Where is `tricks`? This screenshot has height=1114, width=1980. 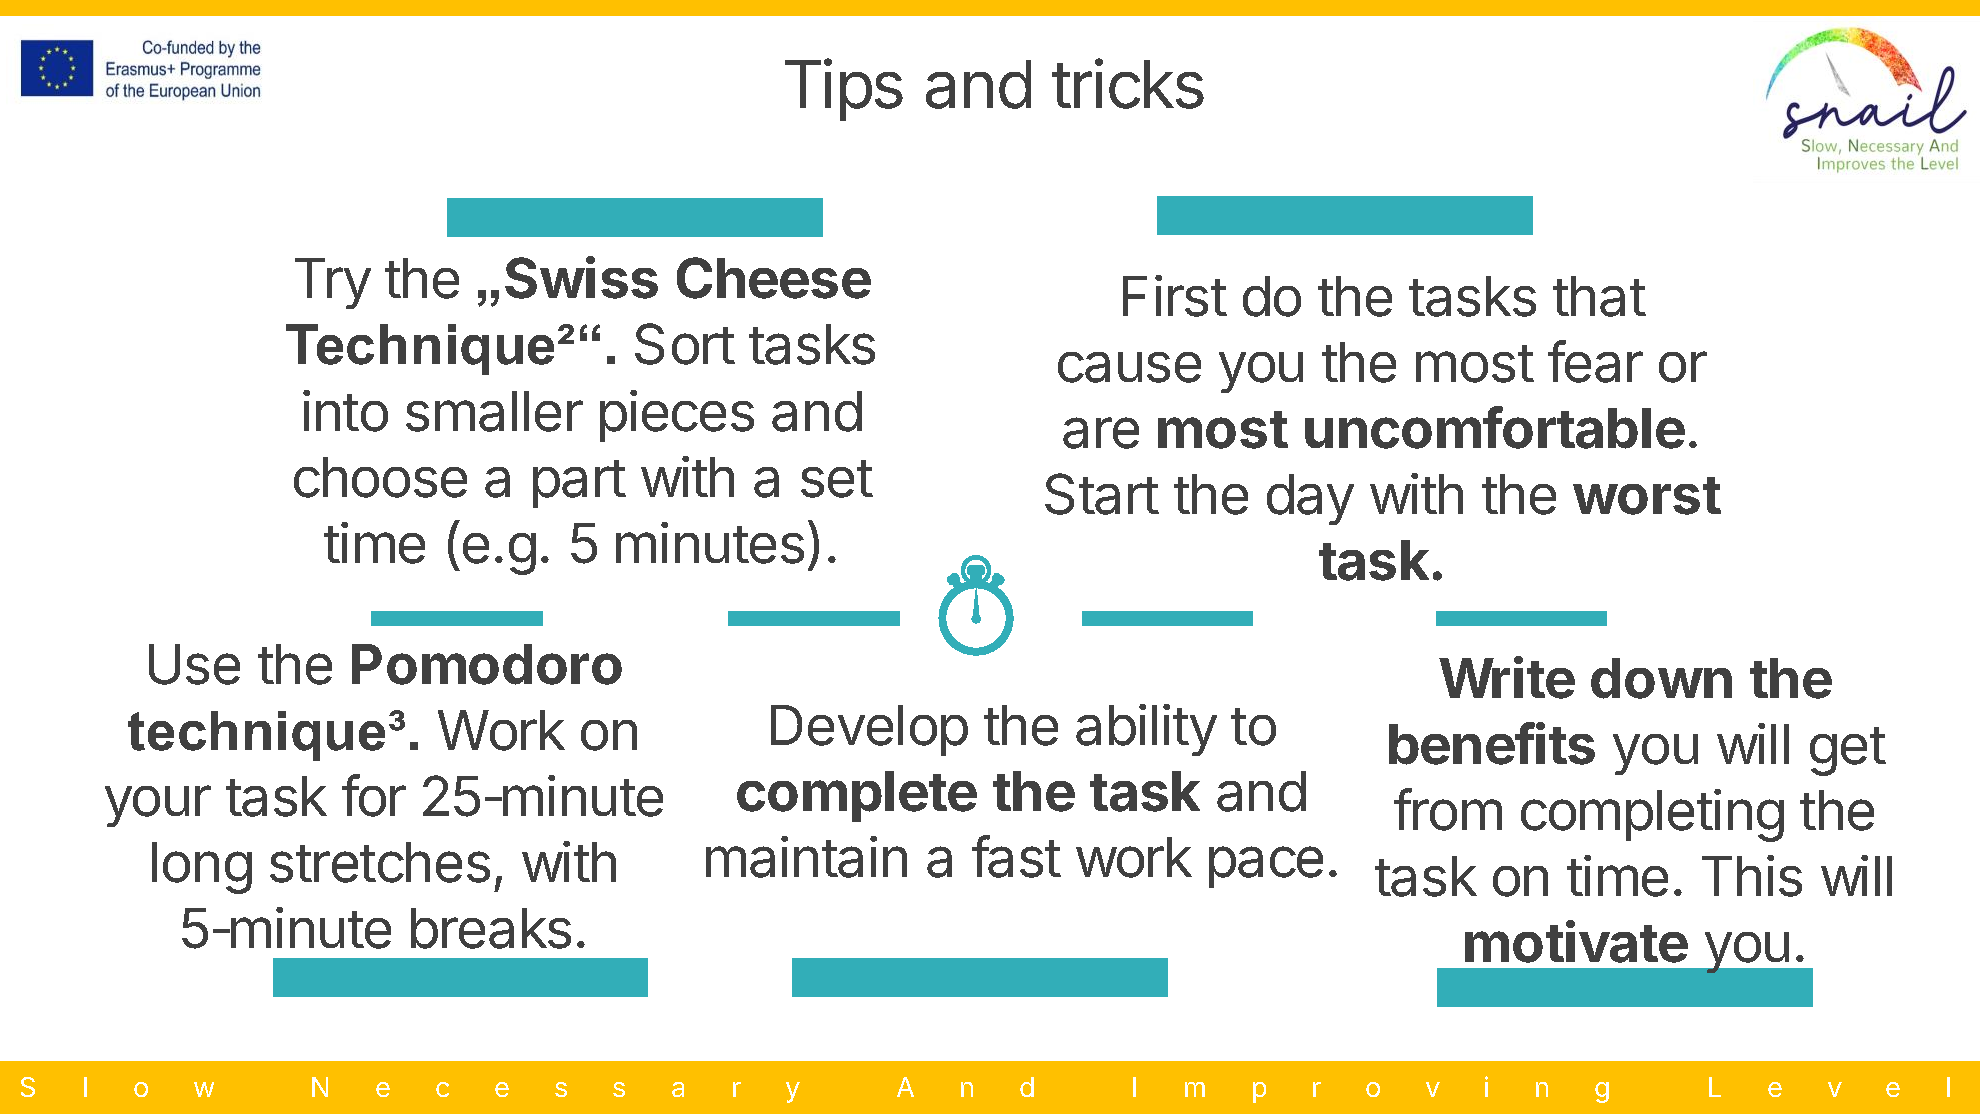
tricks is located at coordinates (1128, 84).
